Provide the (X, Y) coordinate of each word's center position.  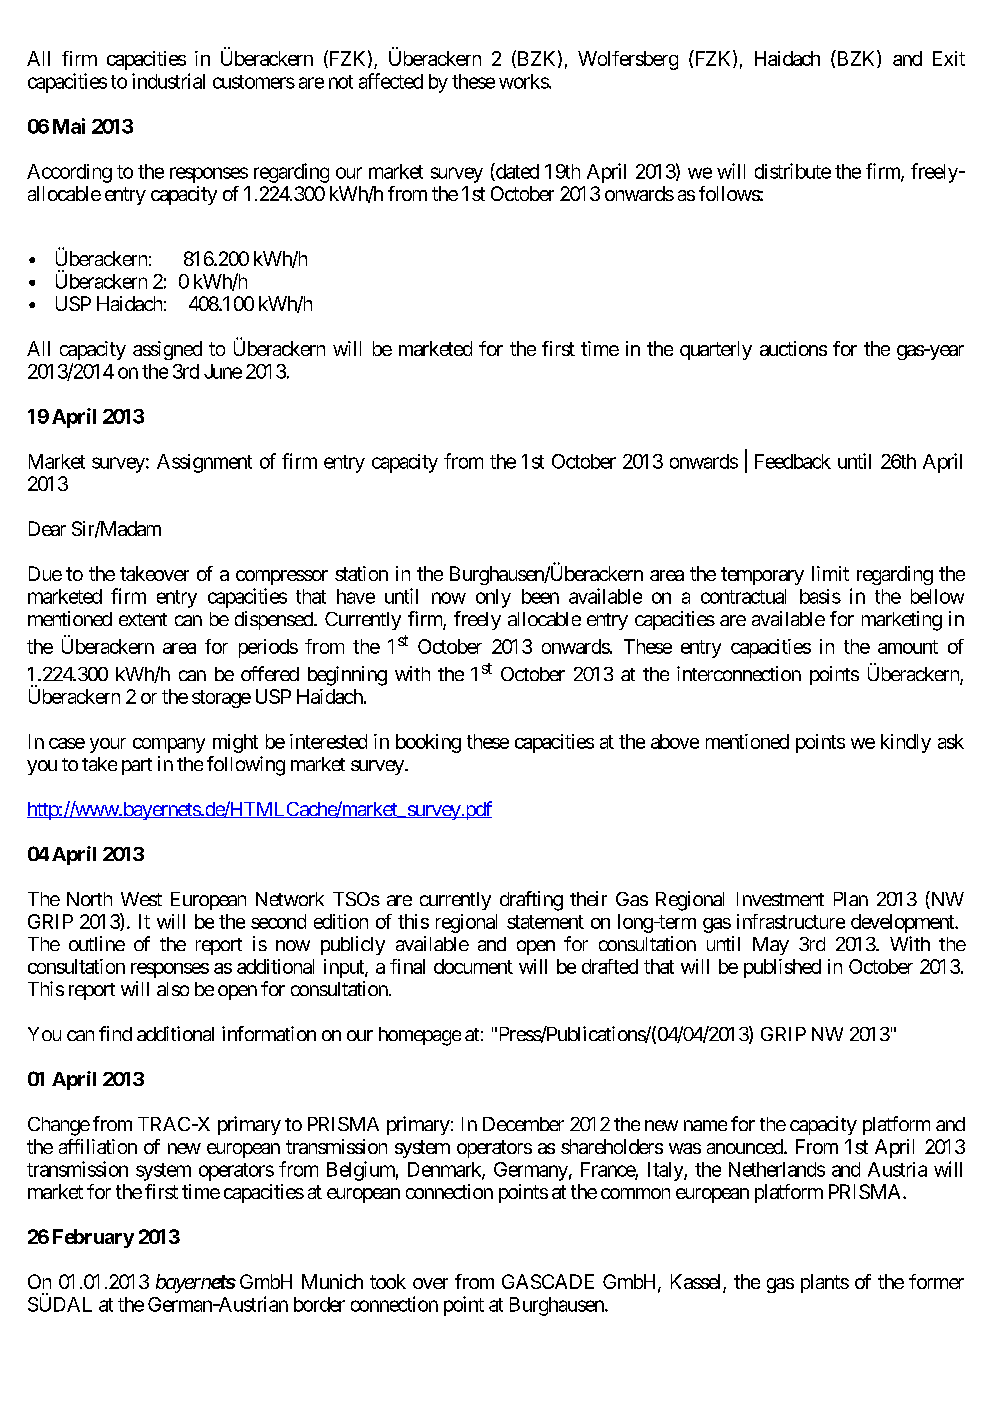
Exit (949, 58)
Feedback (793, 461)
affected (391, 81)
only (493, 598)
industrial (168, 81)
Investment (780, 899)
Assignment (204, 463)
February (93, 1238)
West (141, 899)
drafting (531, 901)
